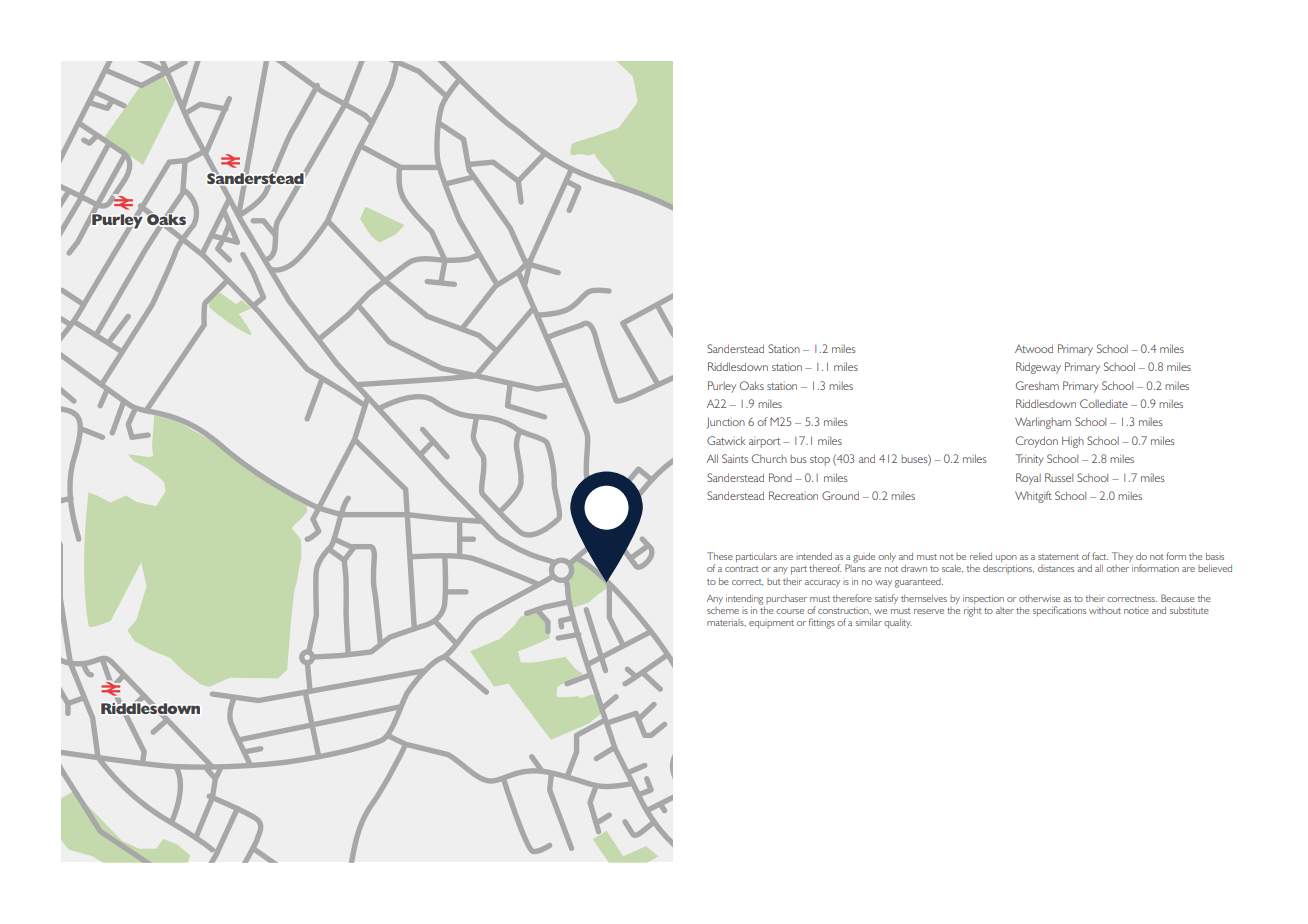 The width and height of the page is (1308, 924). Describe the element at coordinates (780, 477) in the page. I see `Pond` at that location.
